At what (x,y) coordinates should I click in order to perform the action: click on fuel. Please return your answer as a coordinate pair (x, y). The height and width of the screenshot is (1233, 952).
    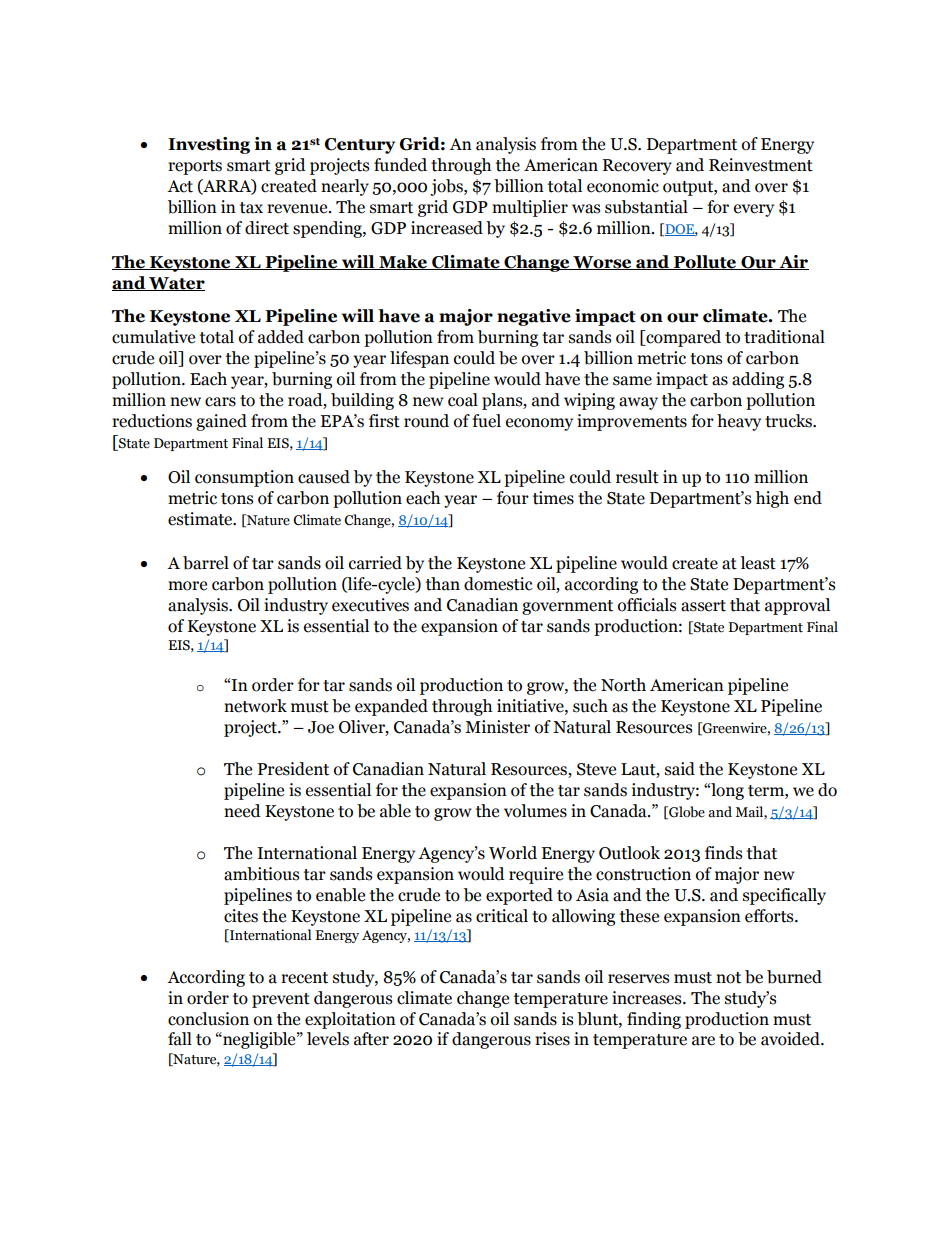
    Looking at the image, I should click on (486, 421).
